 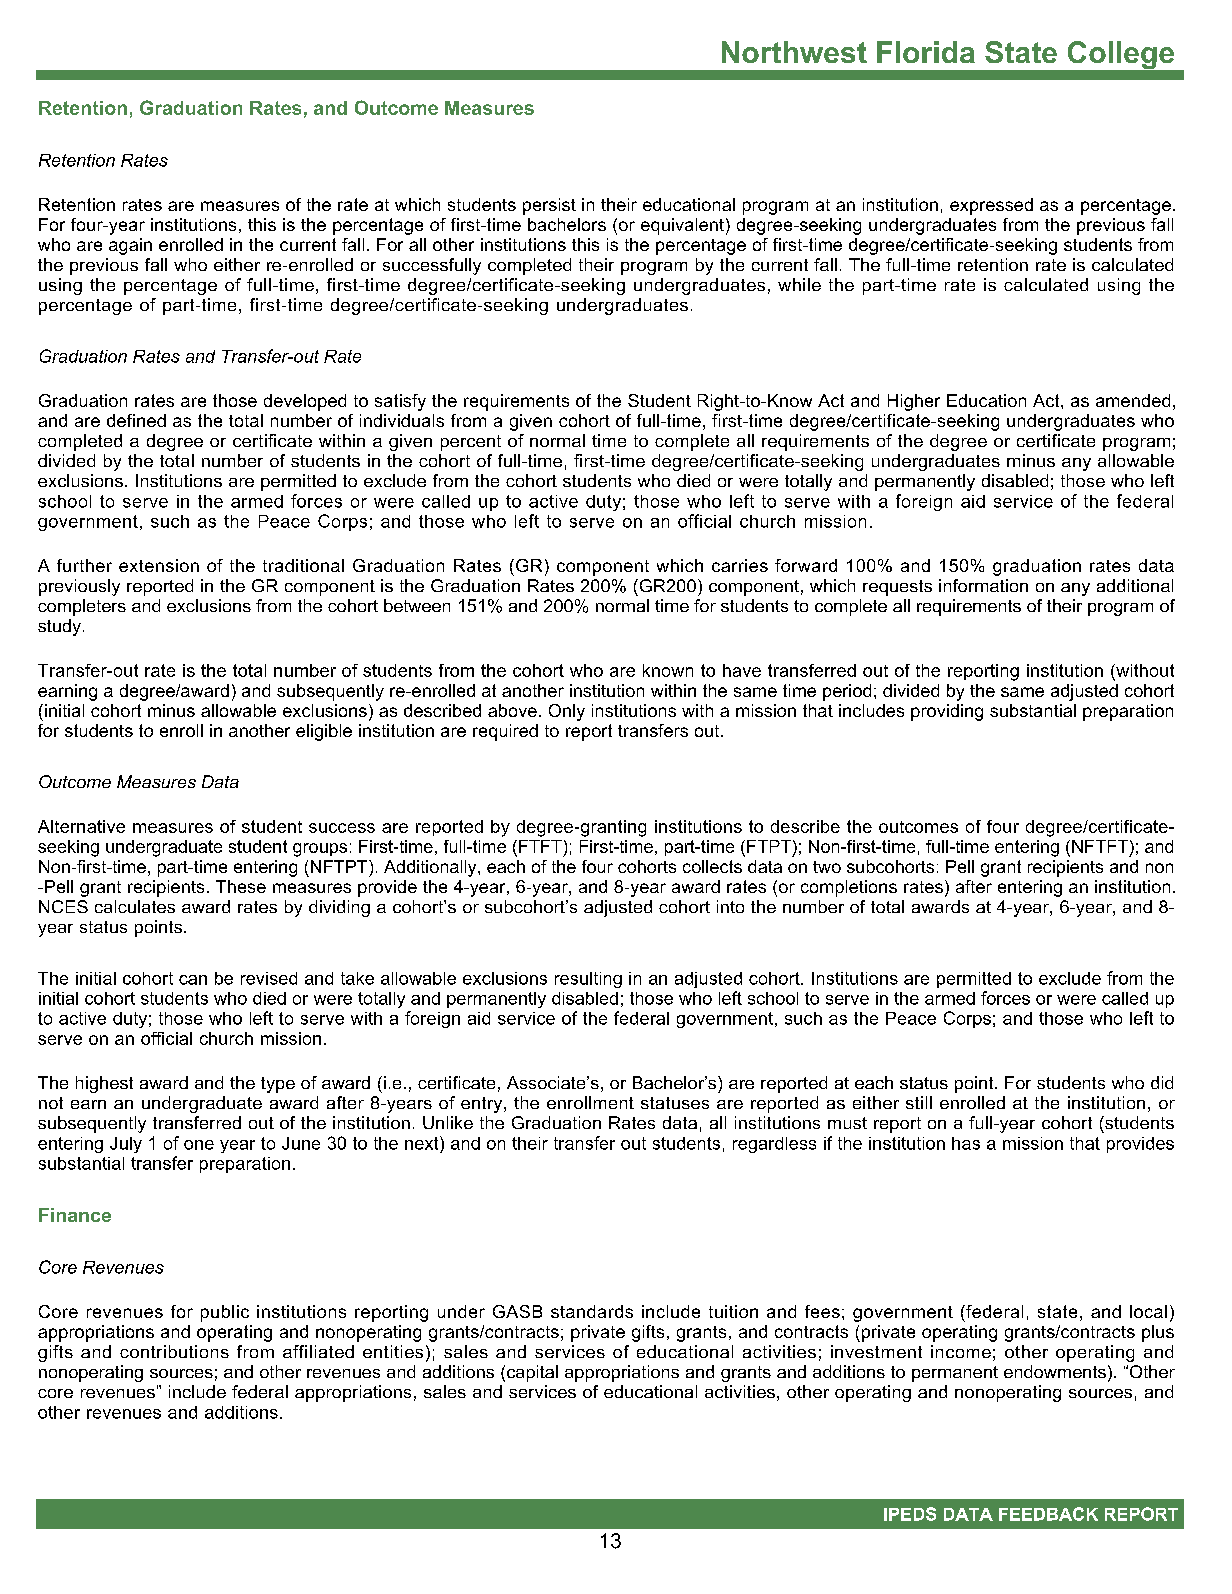 I want to click on persist, so click(x=549, y=206).
